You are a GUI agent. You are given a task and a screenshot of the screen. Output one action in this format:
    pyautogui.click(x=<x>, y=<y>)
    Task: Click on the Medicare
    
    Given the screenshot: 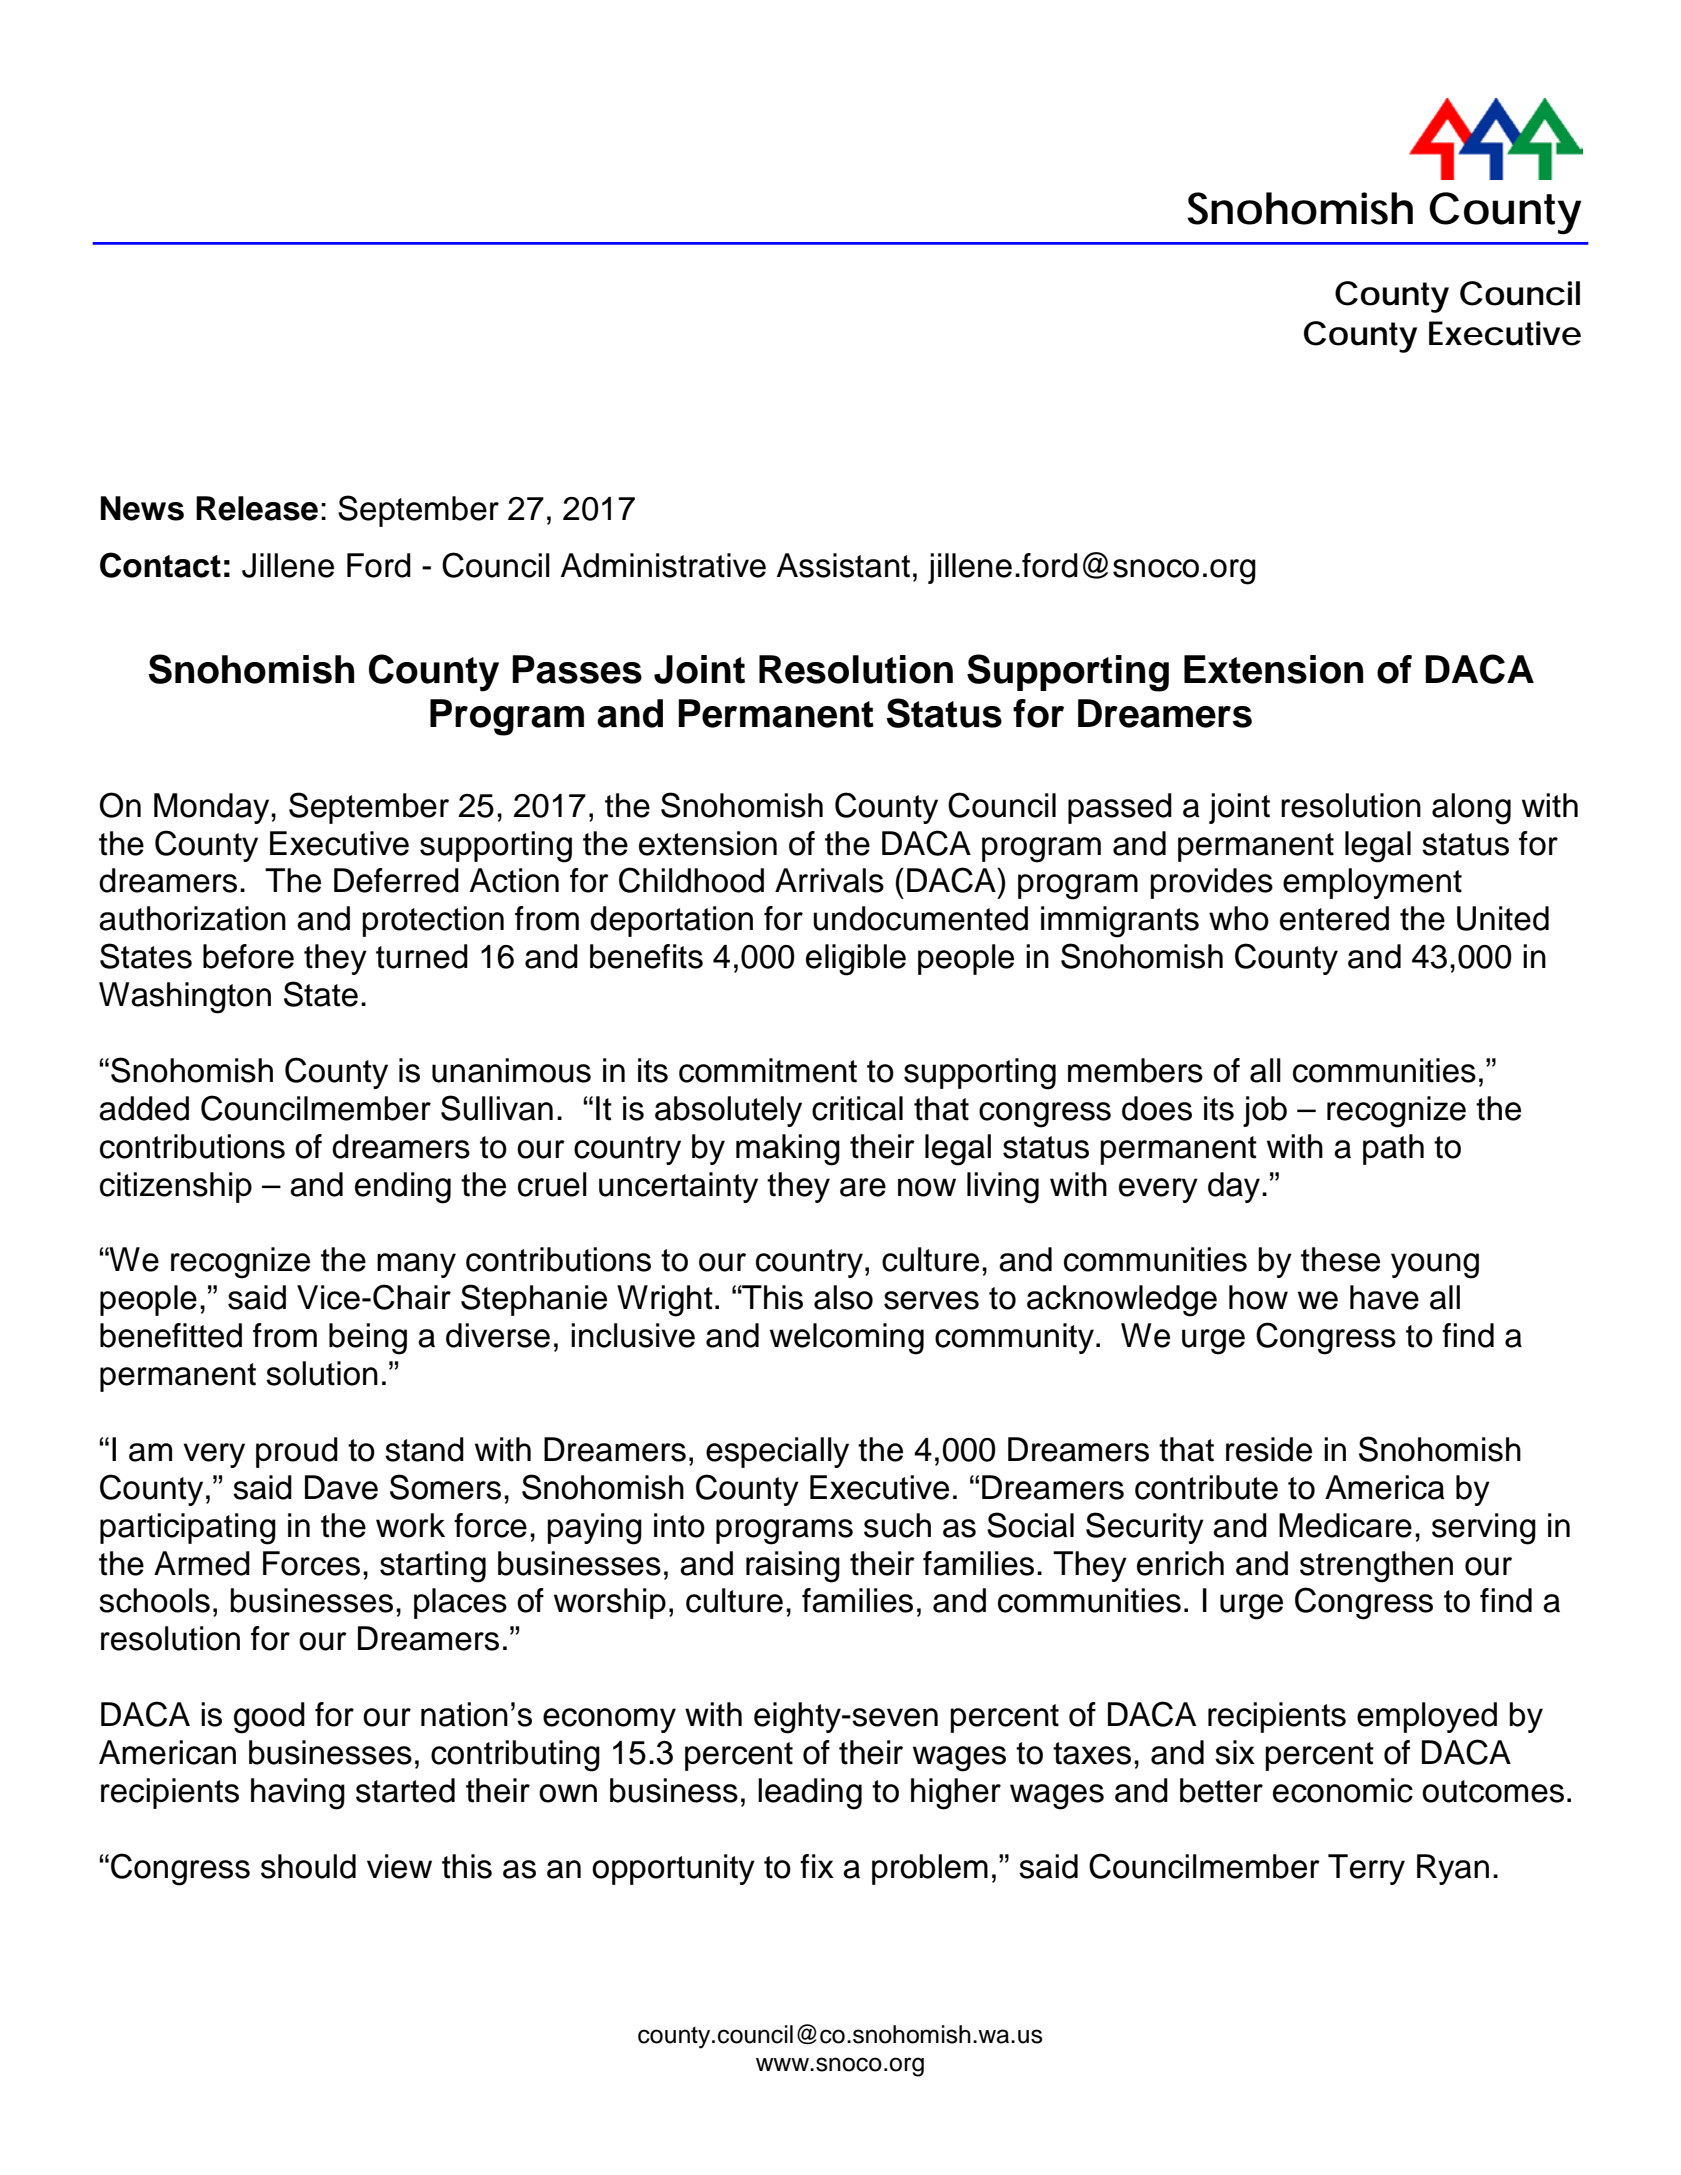 What is the action you would take?
    pyautogui.click(x=1345, y=1525)
